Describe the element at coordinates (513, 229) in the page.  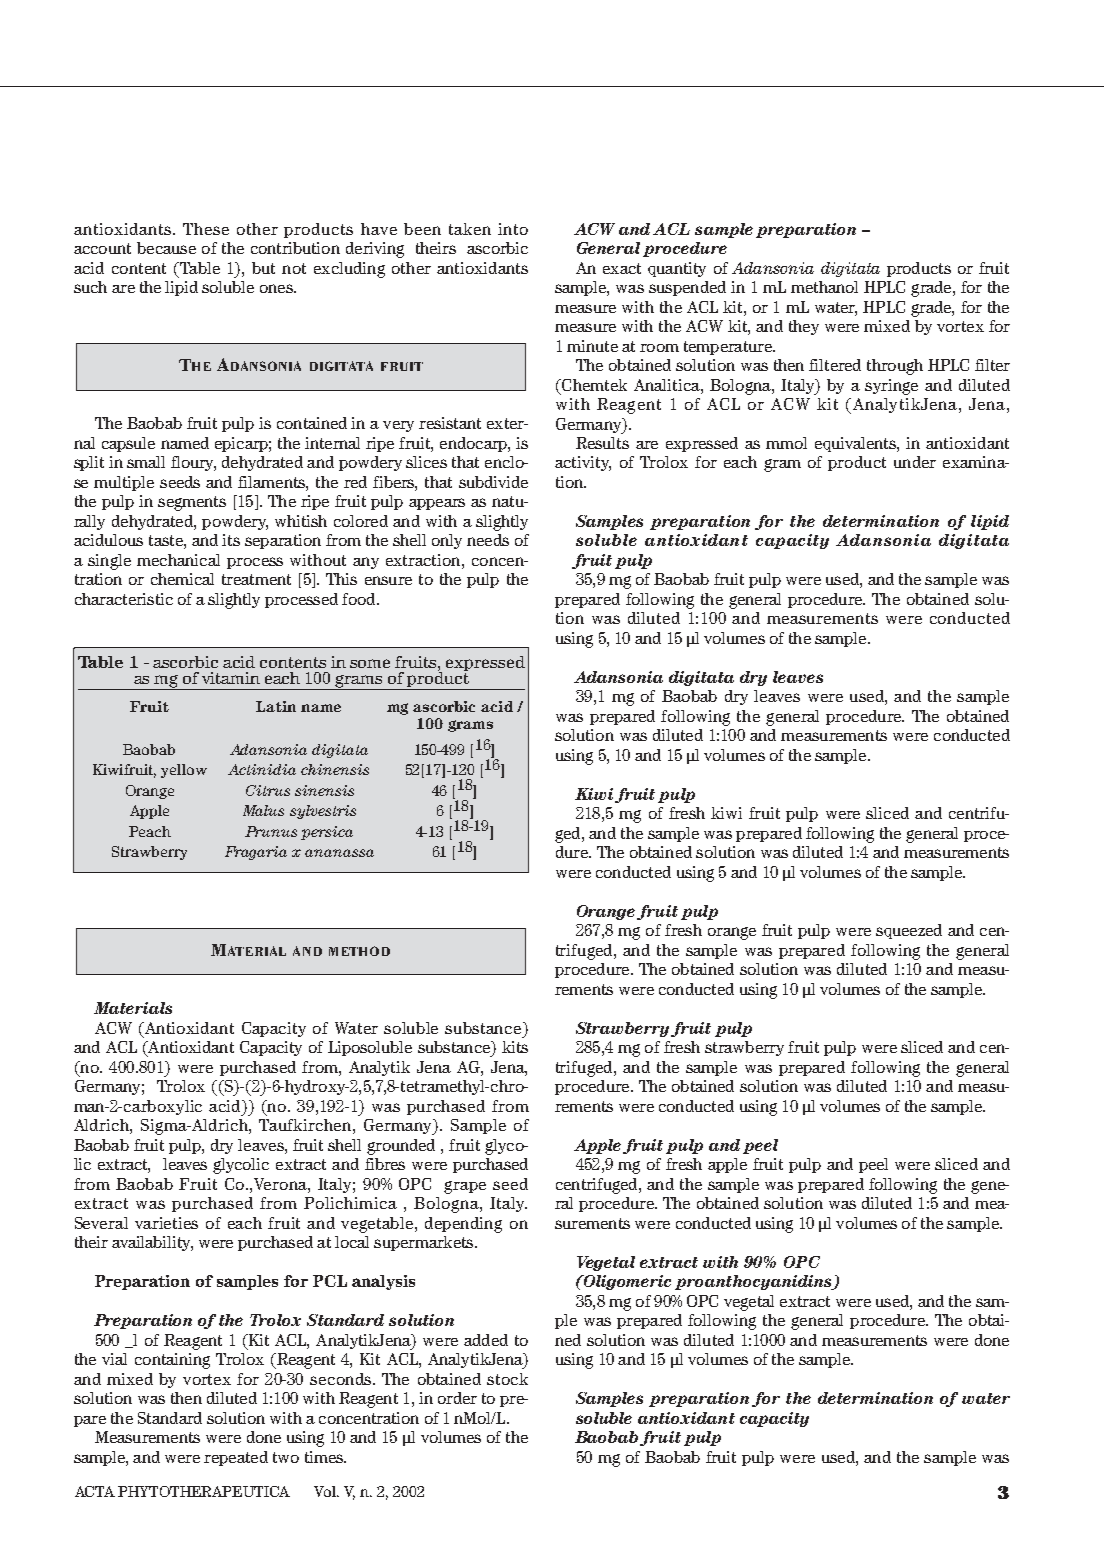
I see `into` at that location.
